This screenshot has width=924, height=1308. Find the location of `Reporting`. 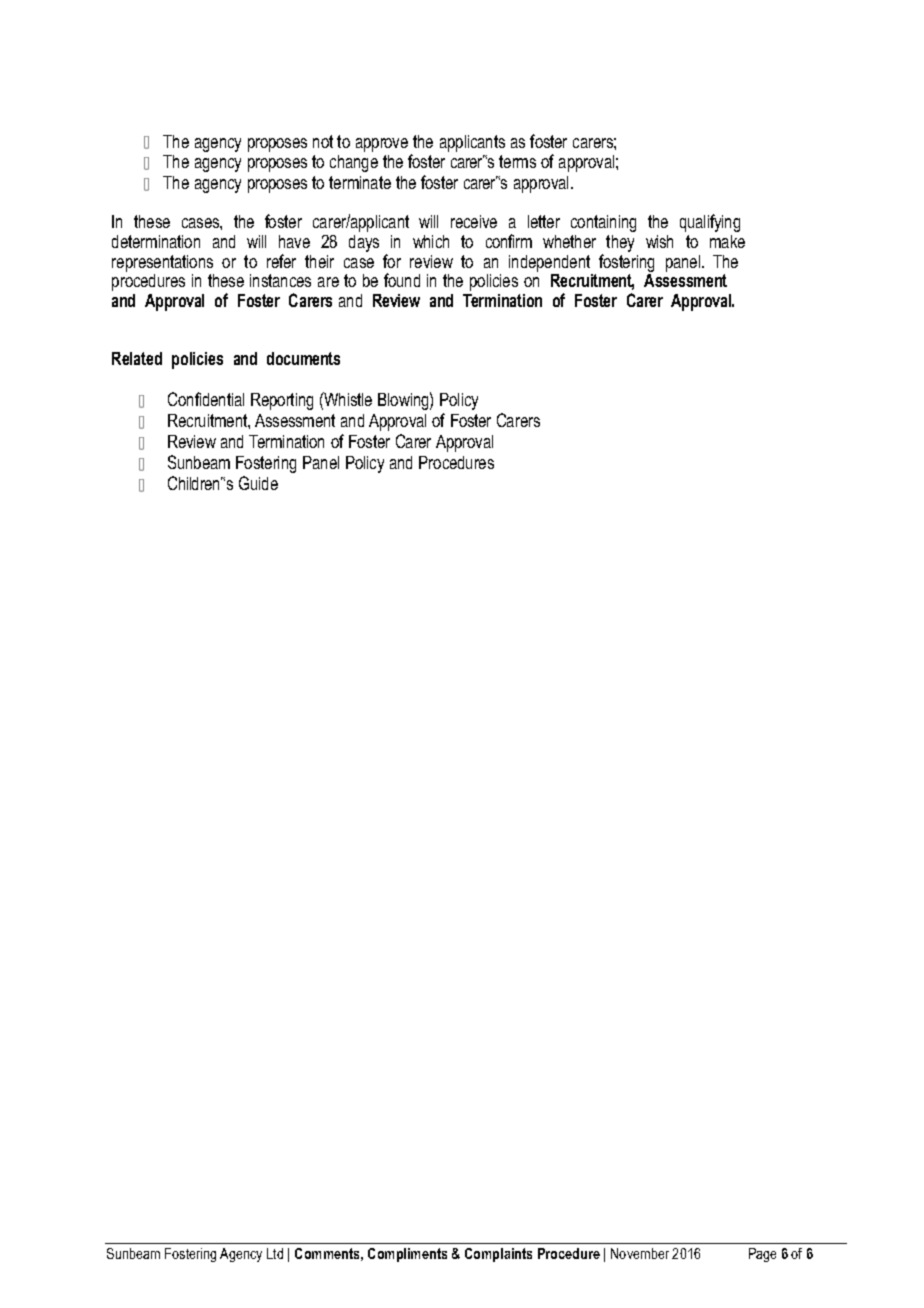

Reporting is located at coordinates (282, 401).
